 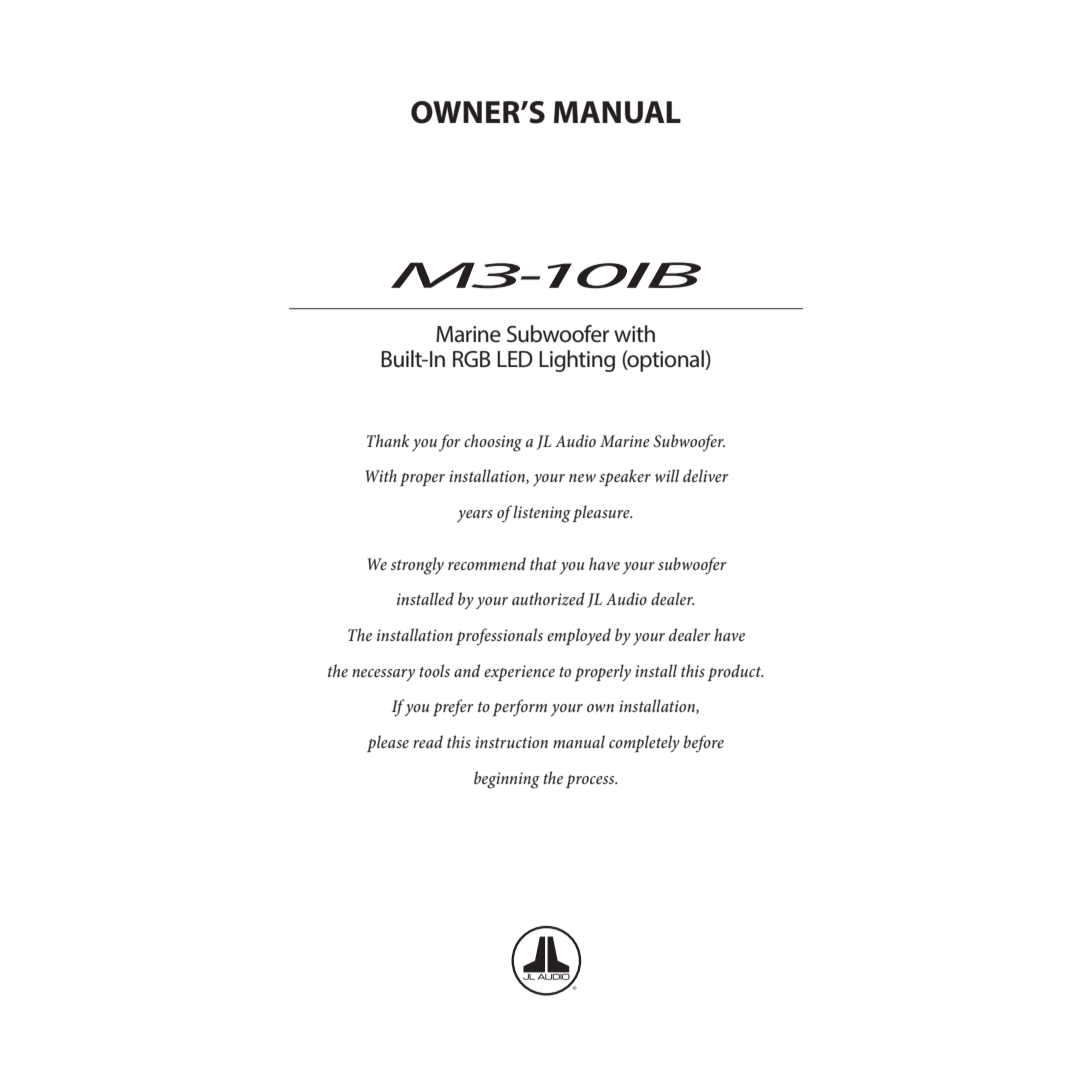 What do you see at coordinates (706, 475) in the screenshot?
I see `deliver` at bounding box center [706, 475].
